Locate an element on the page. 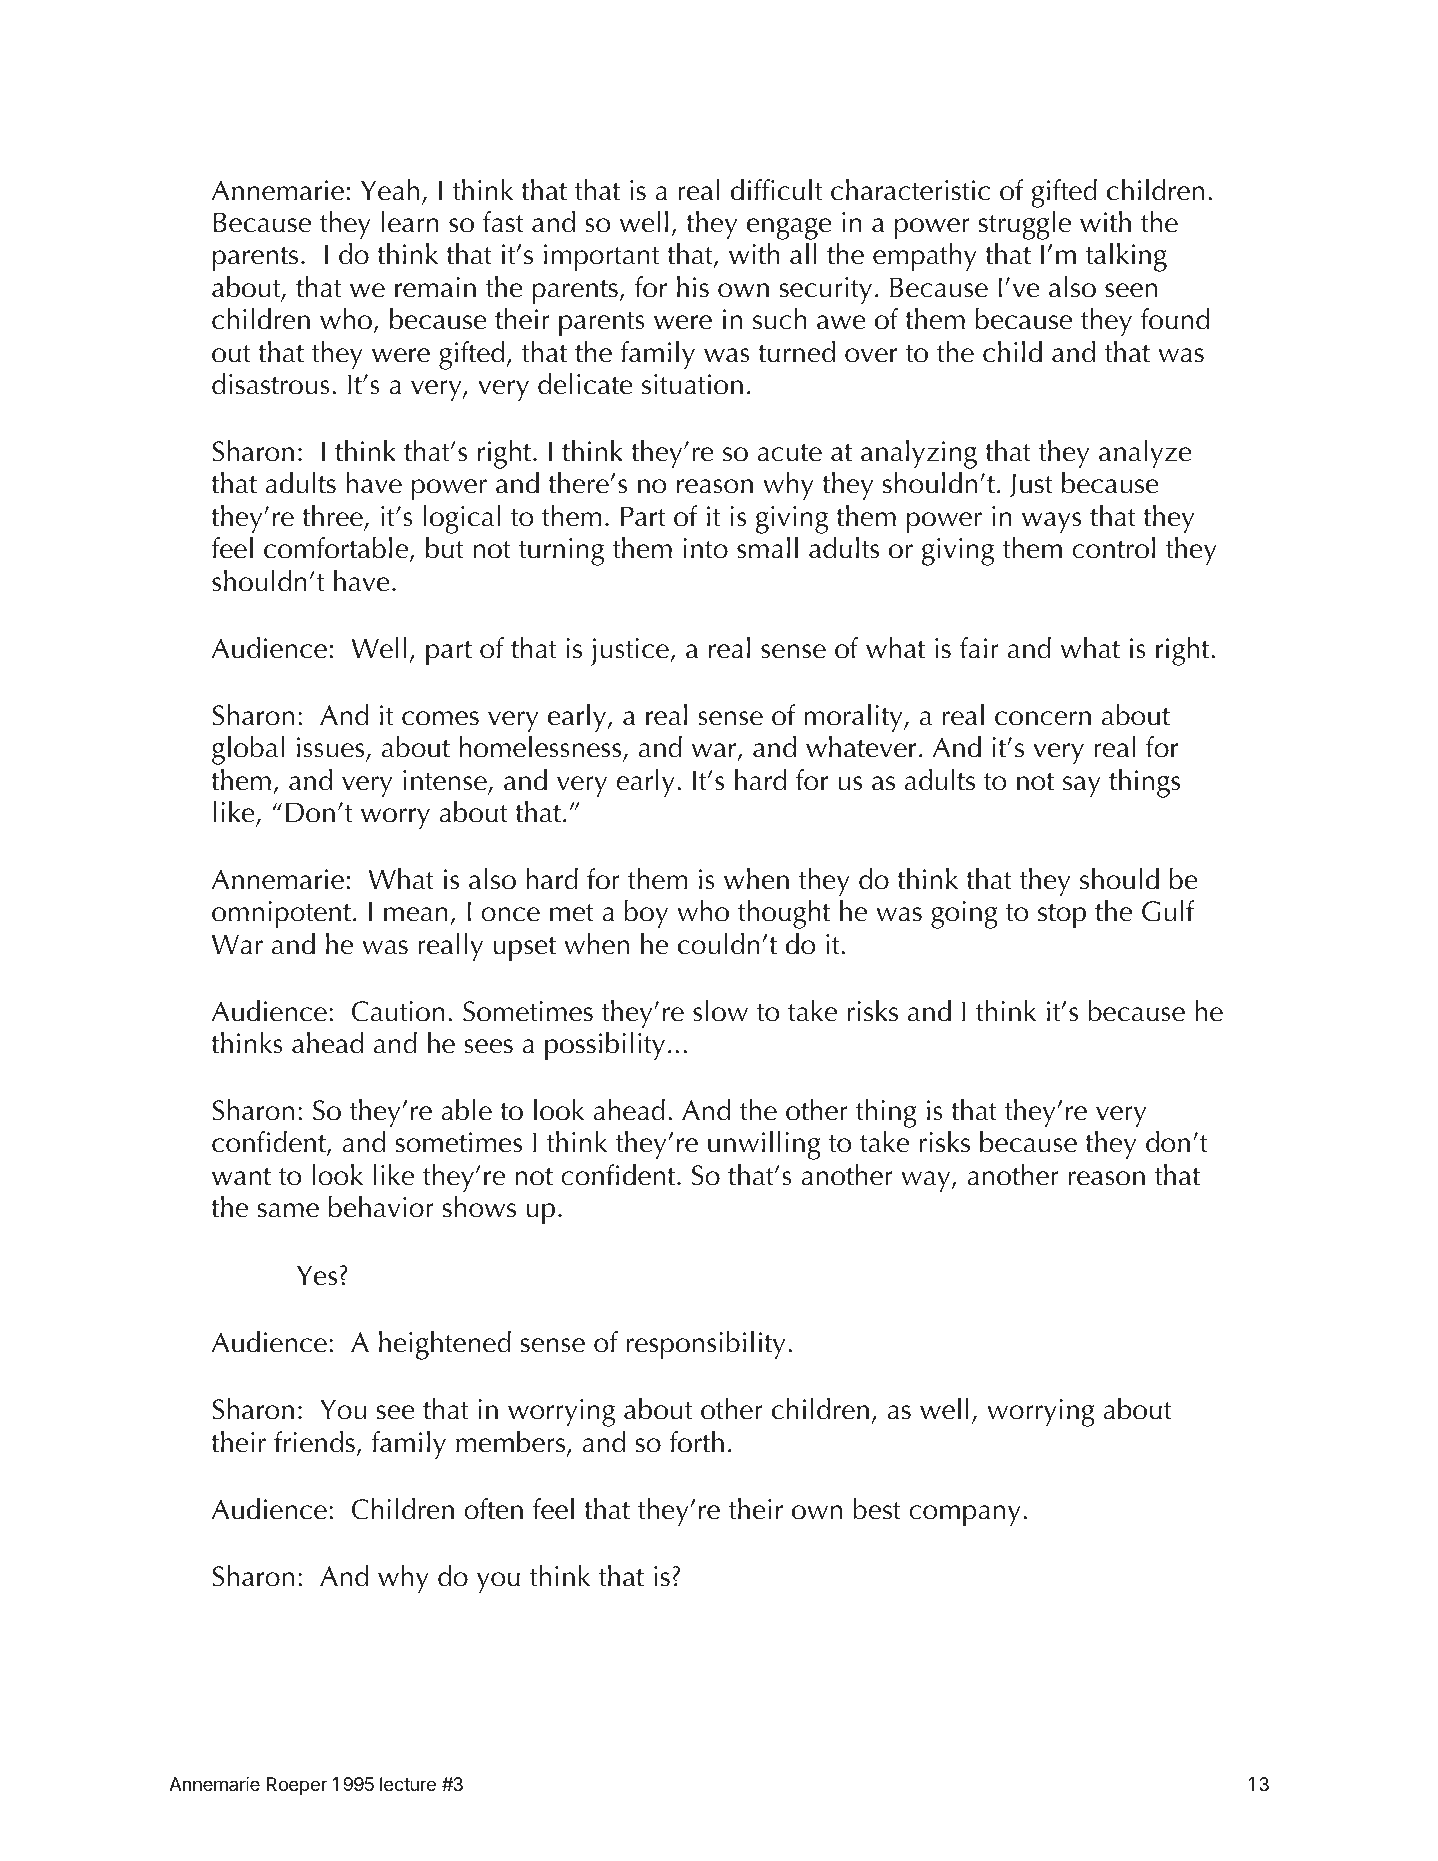  friends is located at coordinates (314, 1441).
